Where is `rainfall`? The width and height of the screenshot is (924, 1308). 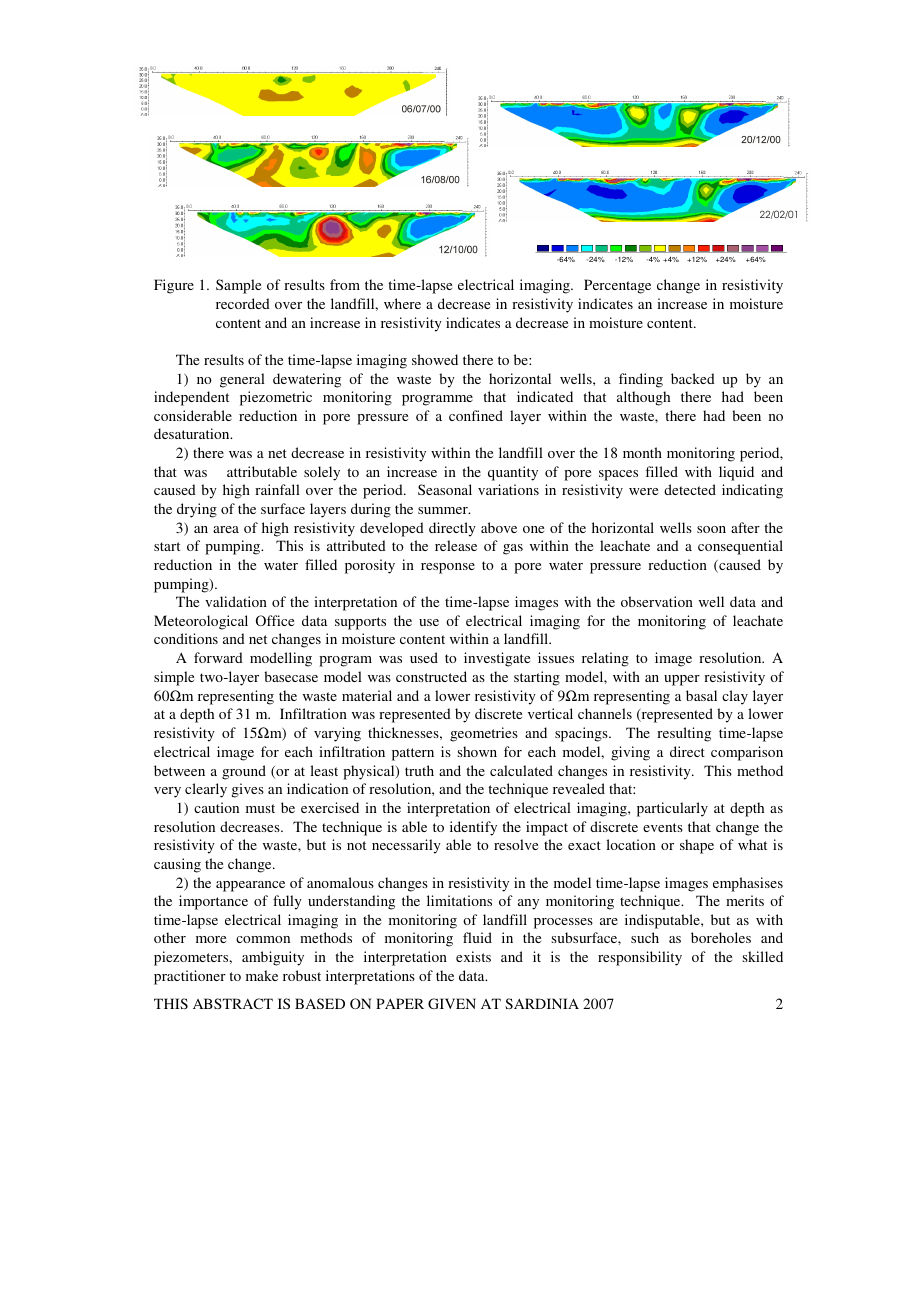
rainfall is located at coordinates (277, 489).
